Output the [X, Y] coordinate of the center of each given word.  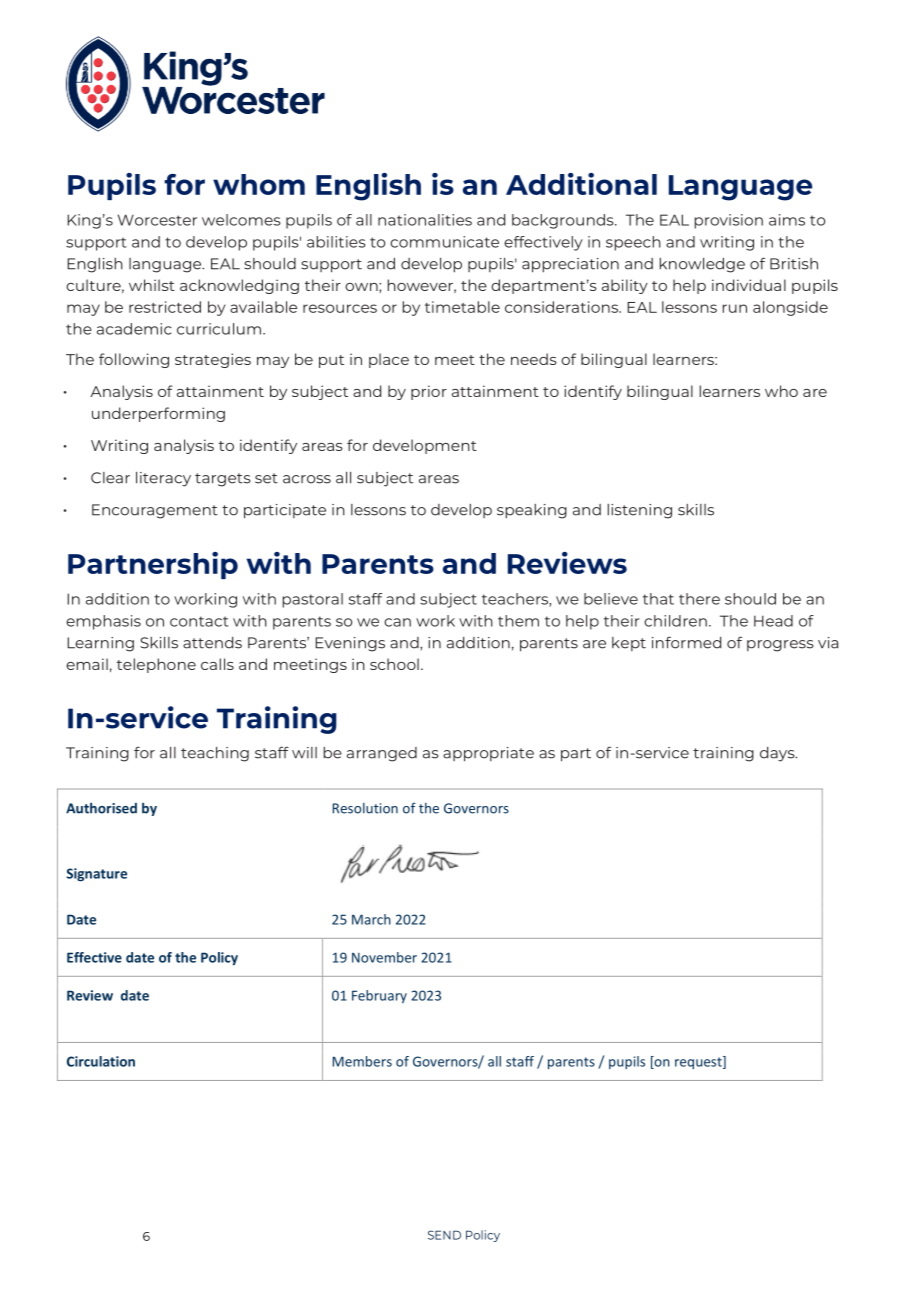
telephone [156, 665]
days [778, 754]
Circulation [101, 1061]
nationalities [425, 220]
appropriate [488, 754]
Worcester [157, 220]
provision [728, 221]
